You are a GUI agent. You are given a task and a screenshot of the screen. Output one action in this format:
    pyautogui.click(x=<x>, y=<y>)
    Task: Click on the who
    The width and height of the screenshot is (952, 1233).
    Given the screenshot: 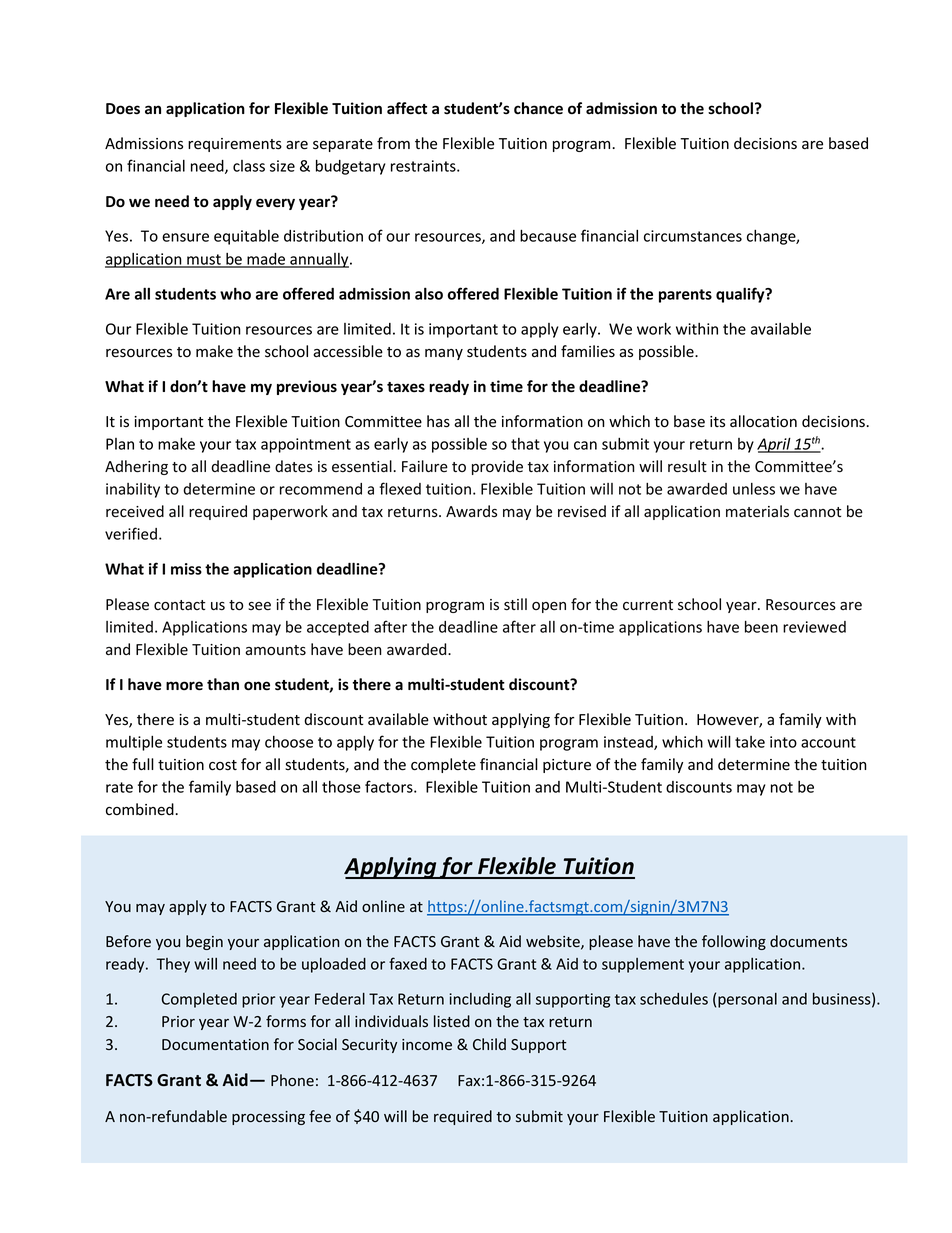 What is the action you would take?
    pyautogui.click(x=235, y=293)
